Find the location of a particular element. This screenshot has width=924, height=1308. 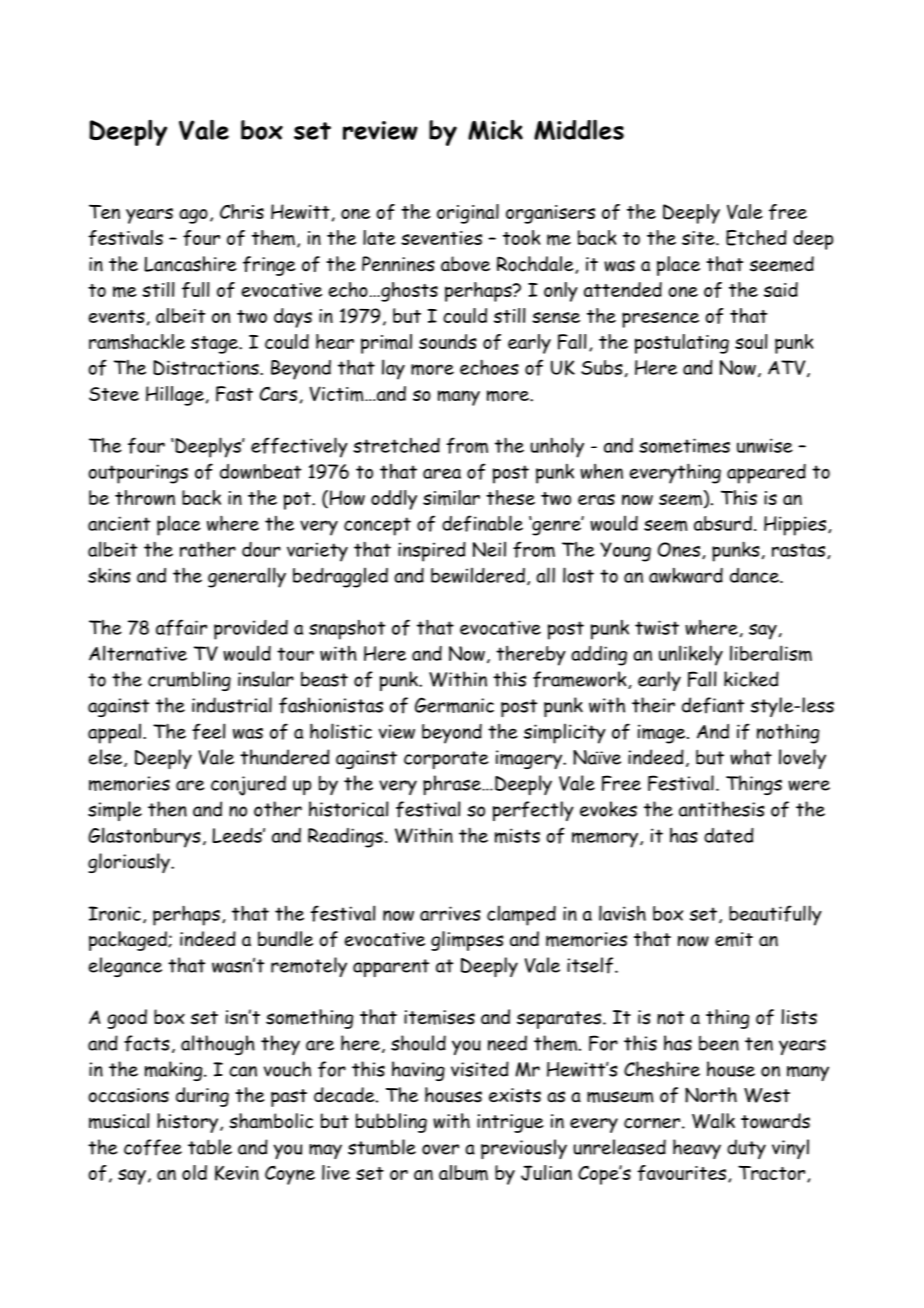

then is located at coordinates (167, 809).
